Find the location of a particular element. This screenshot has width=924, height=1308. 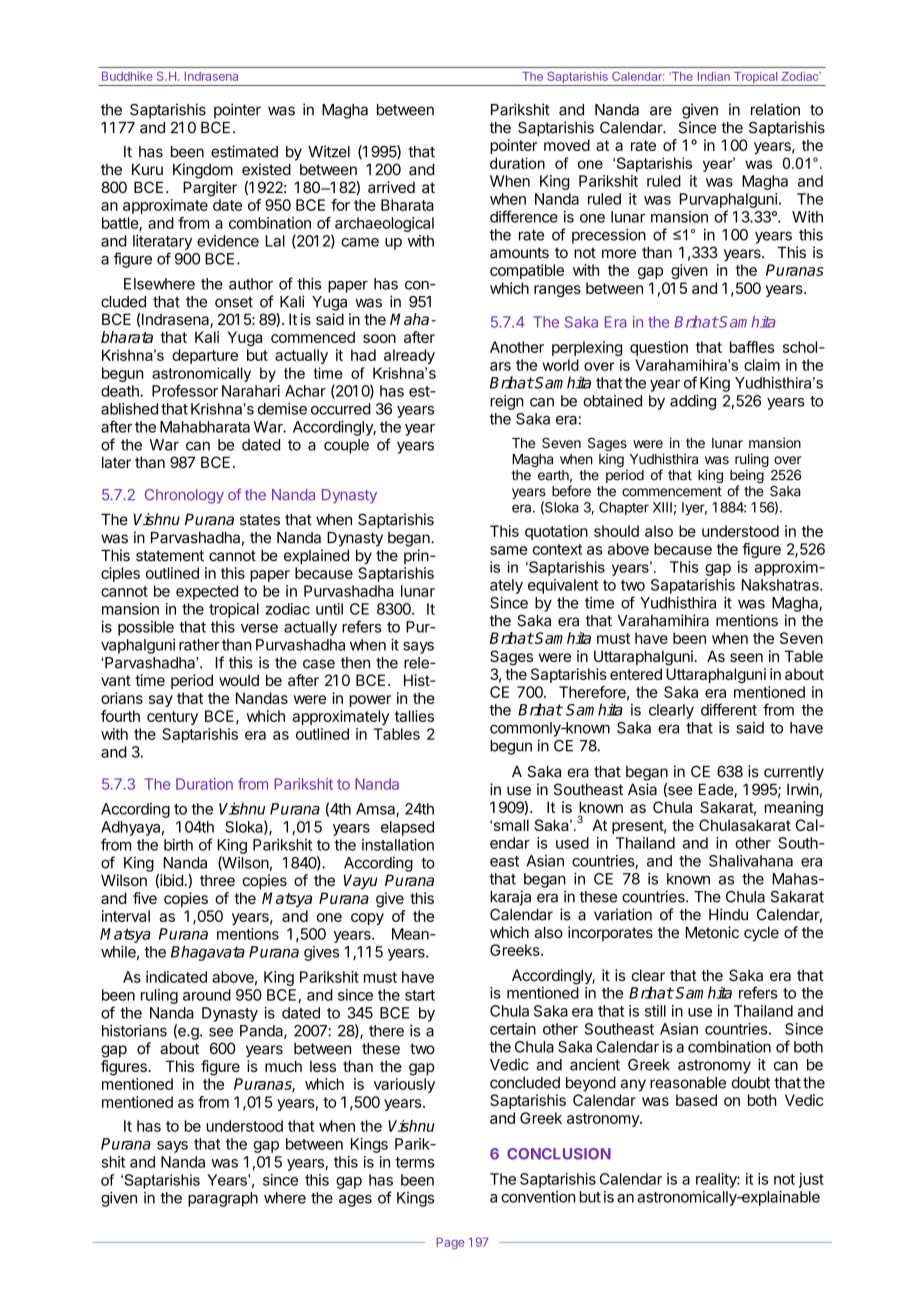

Page is located at coordinates (450, 1243).
